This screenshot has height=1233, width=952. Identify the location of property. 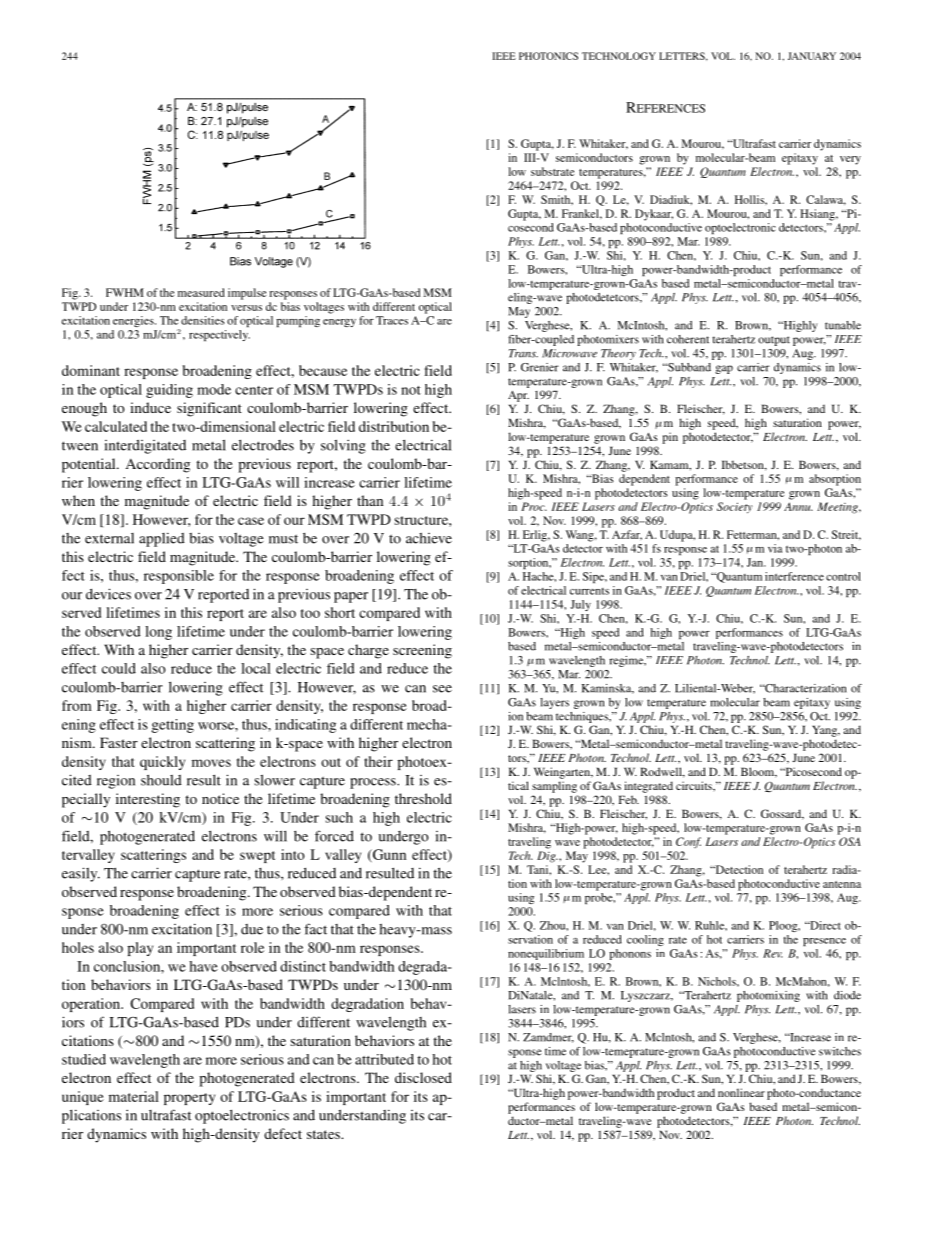
(189, 1099).
